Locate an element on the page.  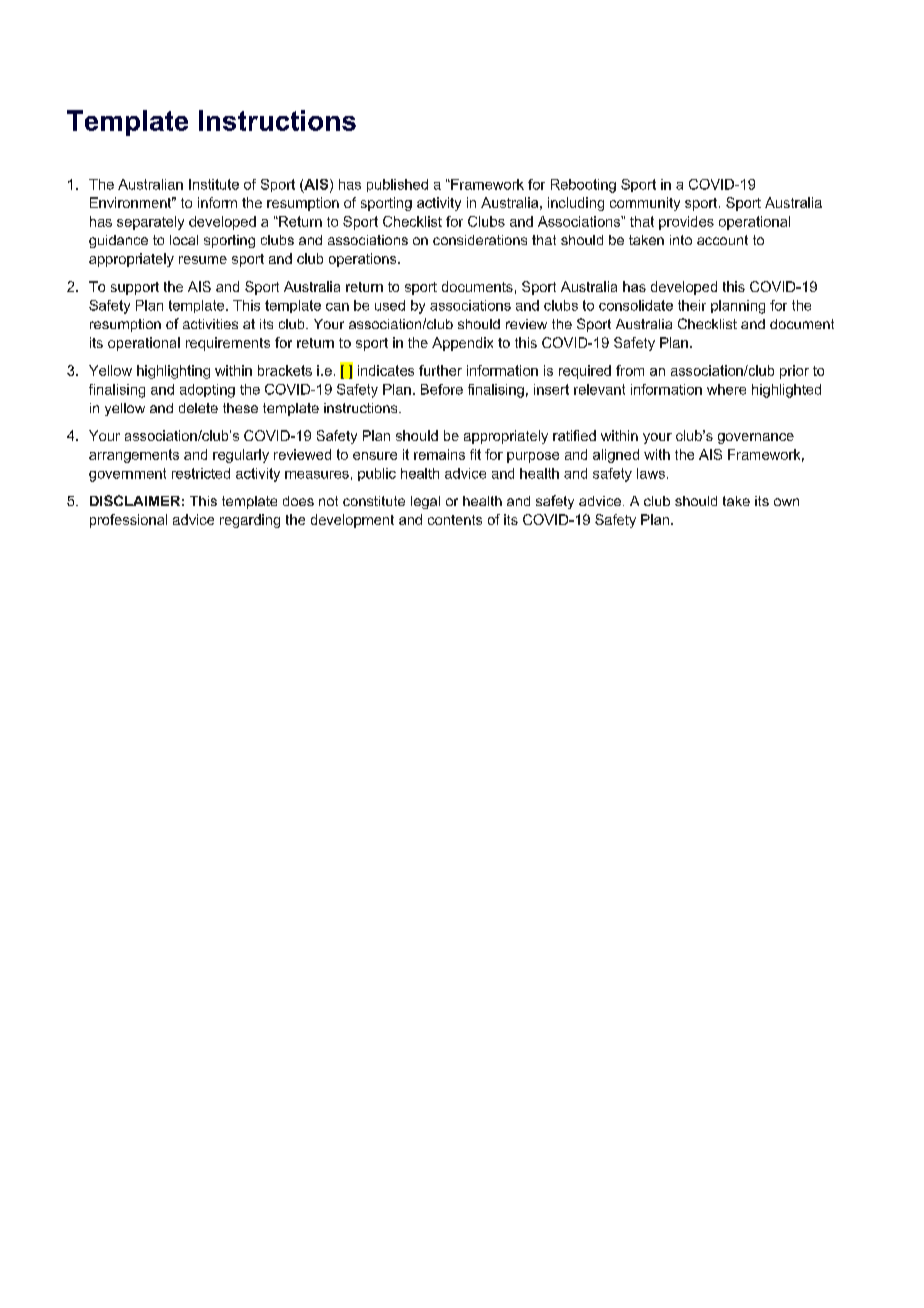
Appendix is located at coordinates (462, 344).
